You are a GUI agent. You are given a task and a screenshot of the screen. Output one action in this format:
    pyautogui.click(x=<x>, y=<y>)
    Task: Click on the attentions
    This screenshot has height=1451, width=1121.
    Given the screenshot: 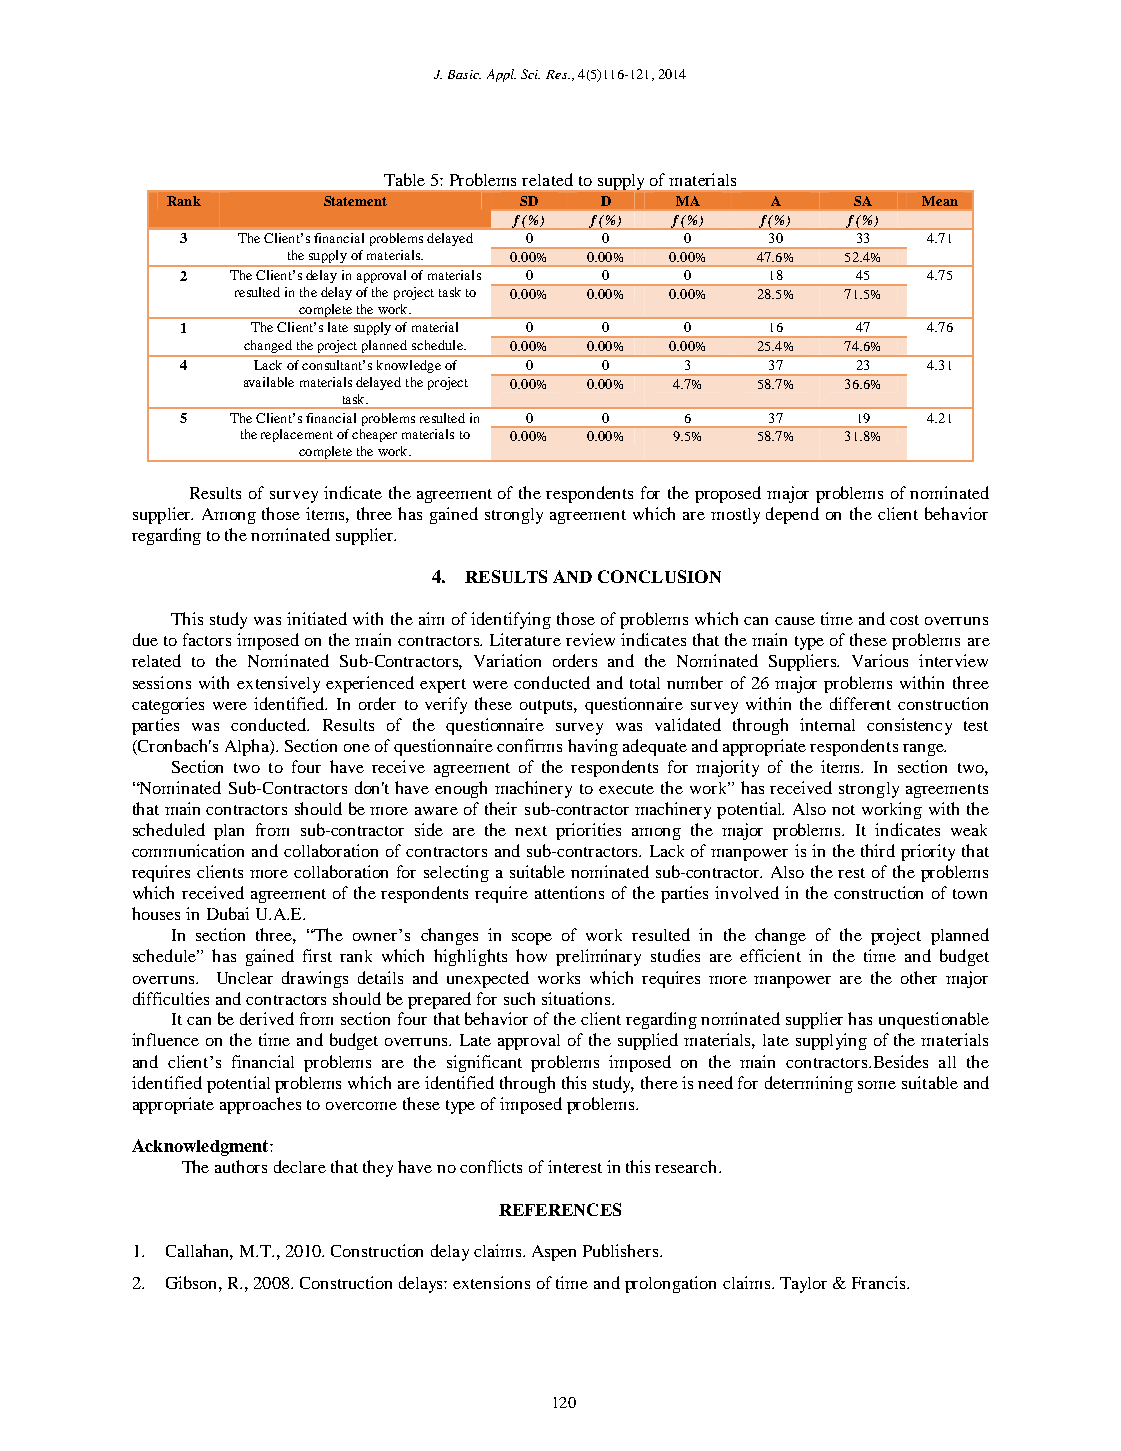 What is the action you would take?
    pyautogui.click(x=569, y=892)
